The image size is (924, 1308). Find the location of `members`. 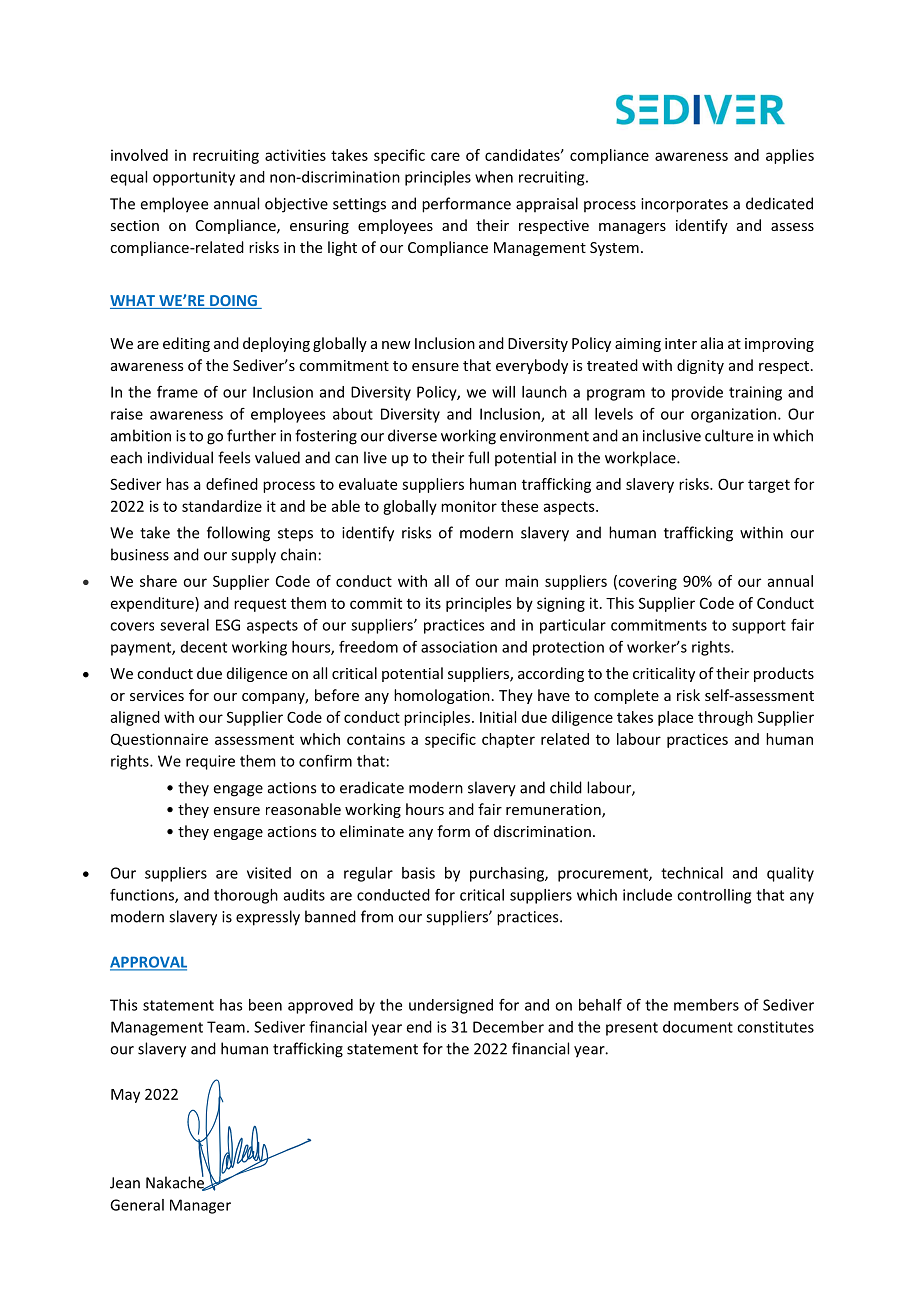

members is located at coordinates (706, 1005).
